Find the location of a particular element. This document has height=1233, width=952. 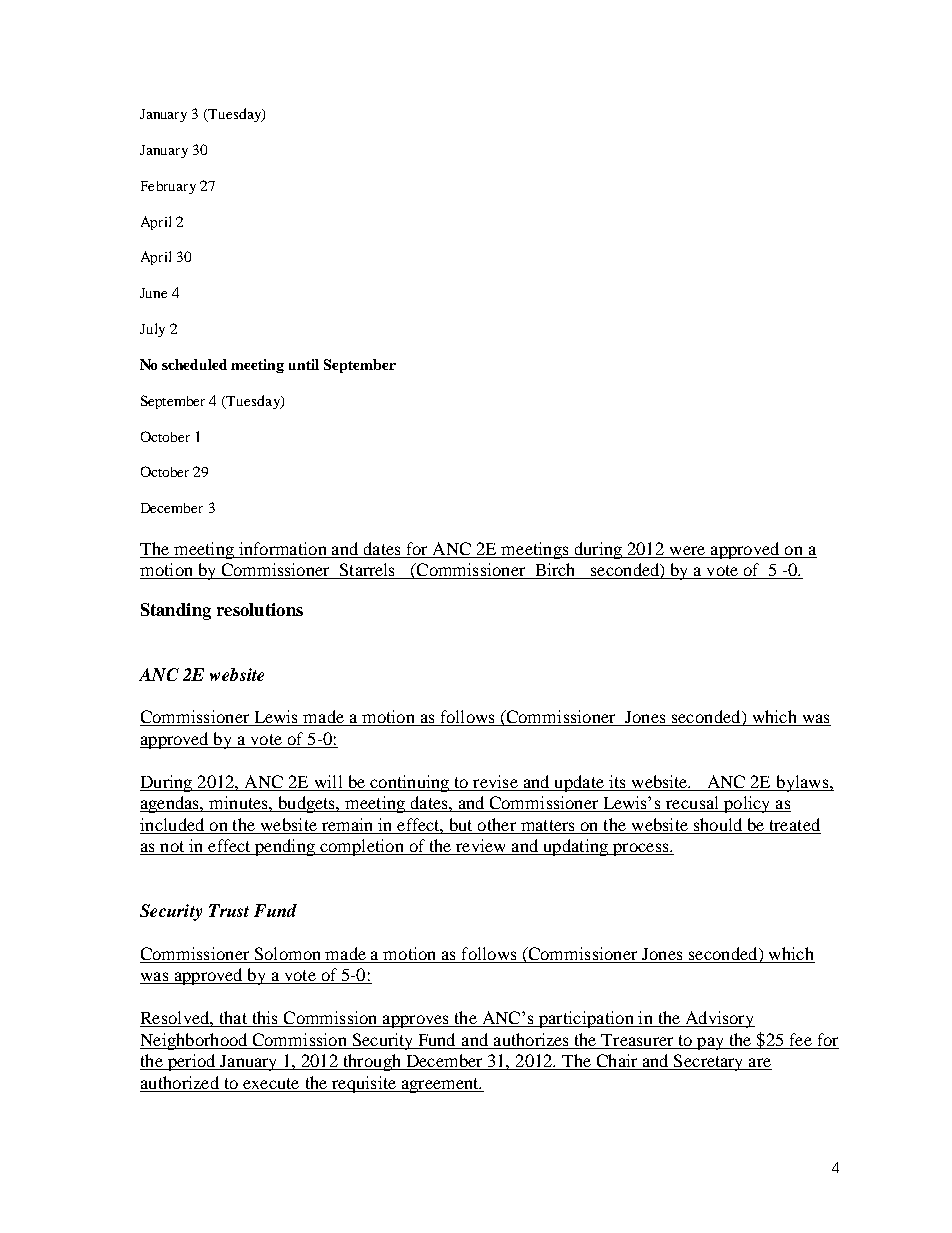

were is located at coordinates (687, 552).
